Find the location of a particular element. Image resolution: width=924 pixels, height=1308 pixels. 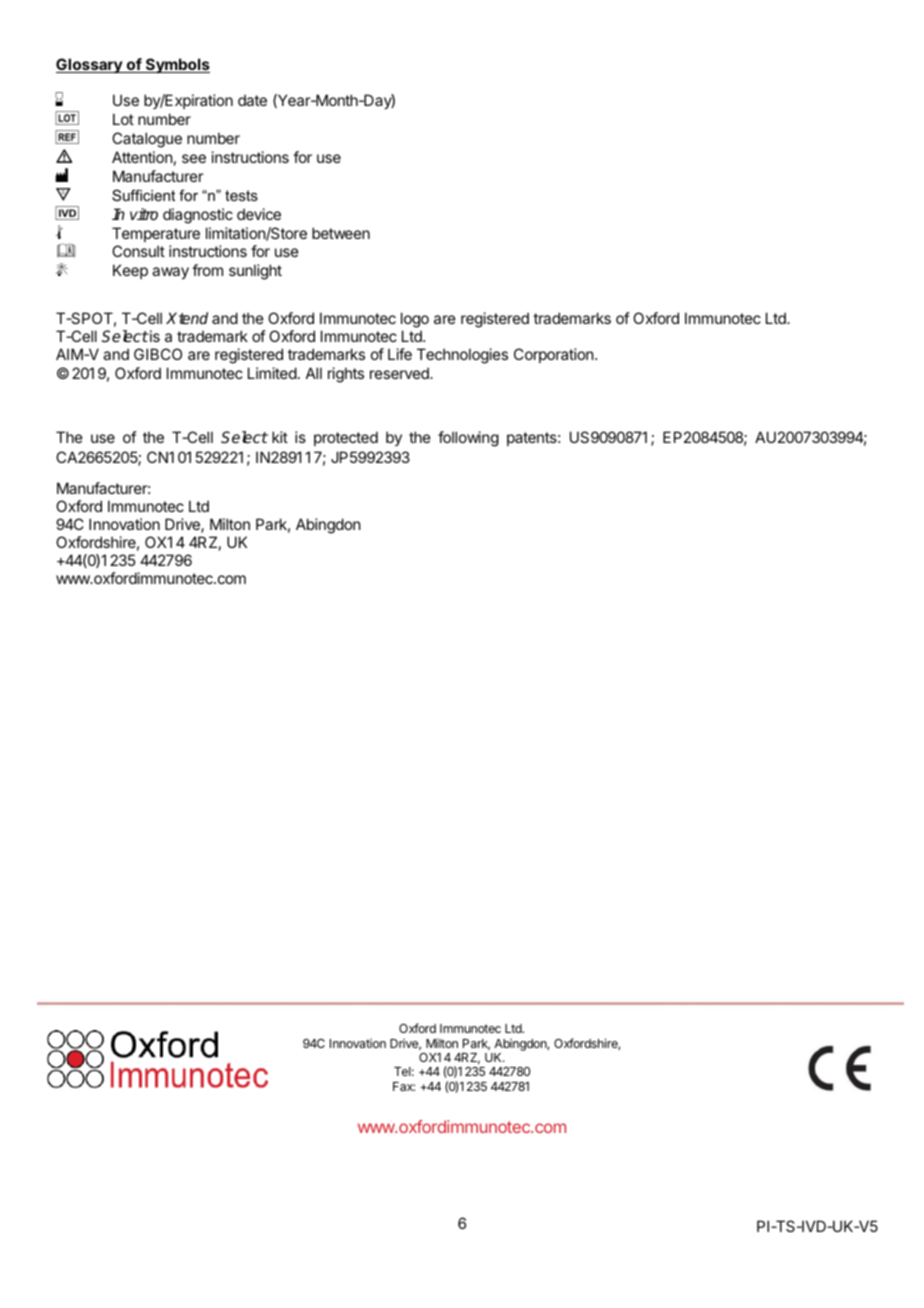

Sufficient is located at coordinates (143, 195).
